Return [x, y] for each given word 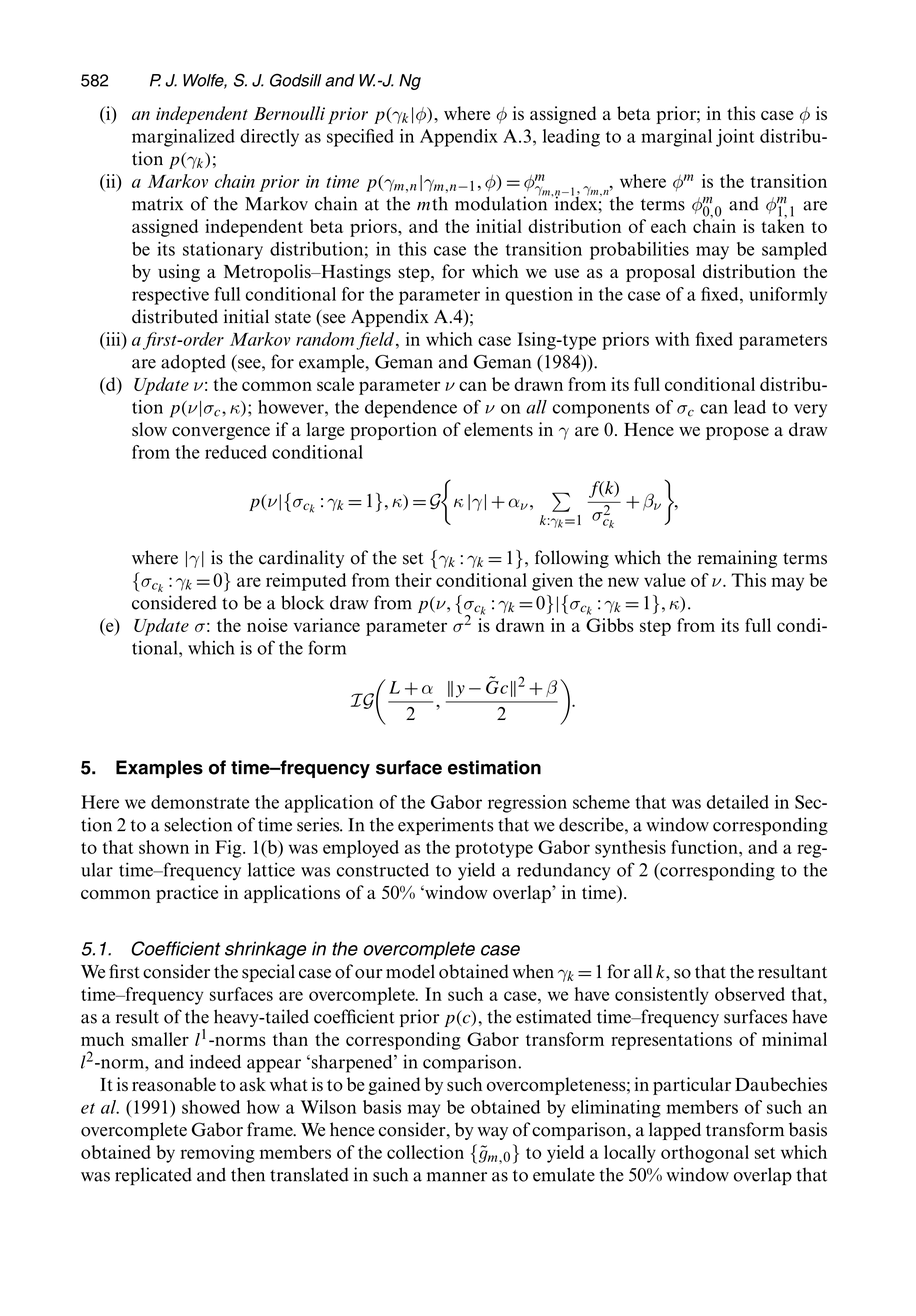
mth [432, 203]
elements [498, 429]
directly [269, 138]
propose [737, 433]
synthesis [630, 849]
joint [735, 138]
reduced [236, 452]
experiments [446, 826]
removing [217, 1154]
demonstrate [200, 802]
